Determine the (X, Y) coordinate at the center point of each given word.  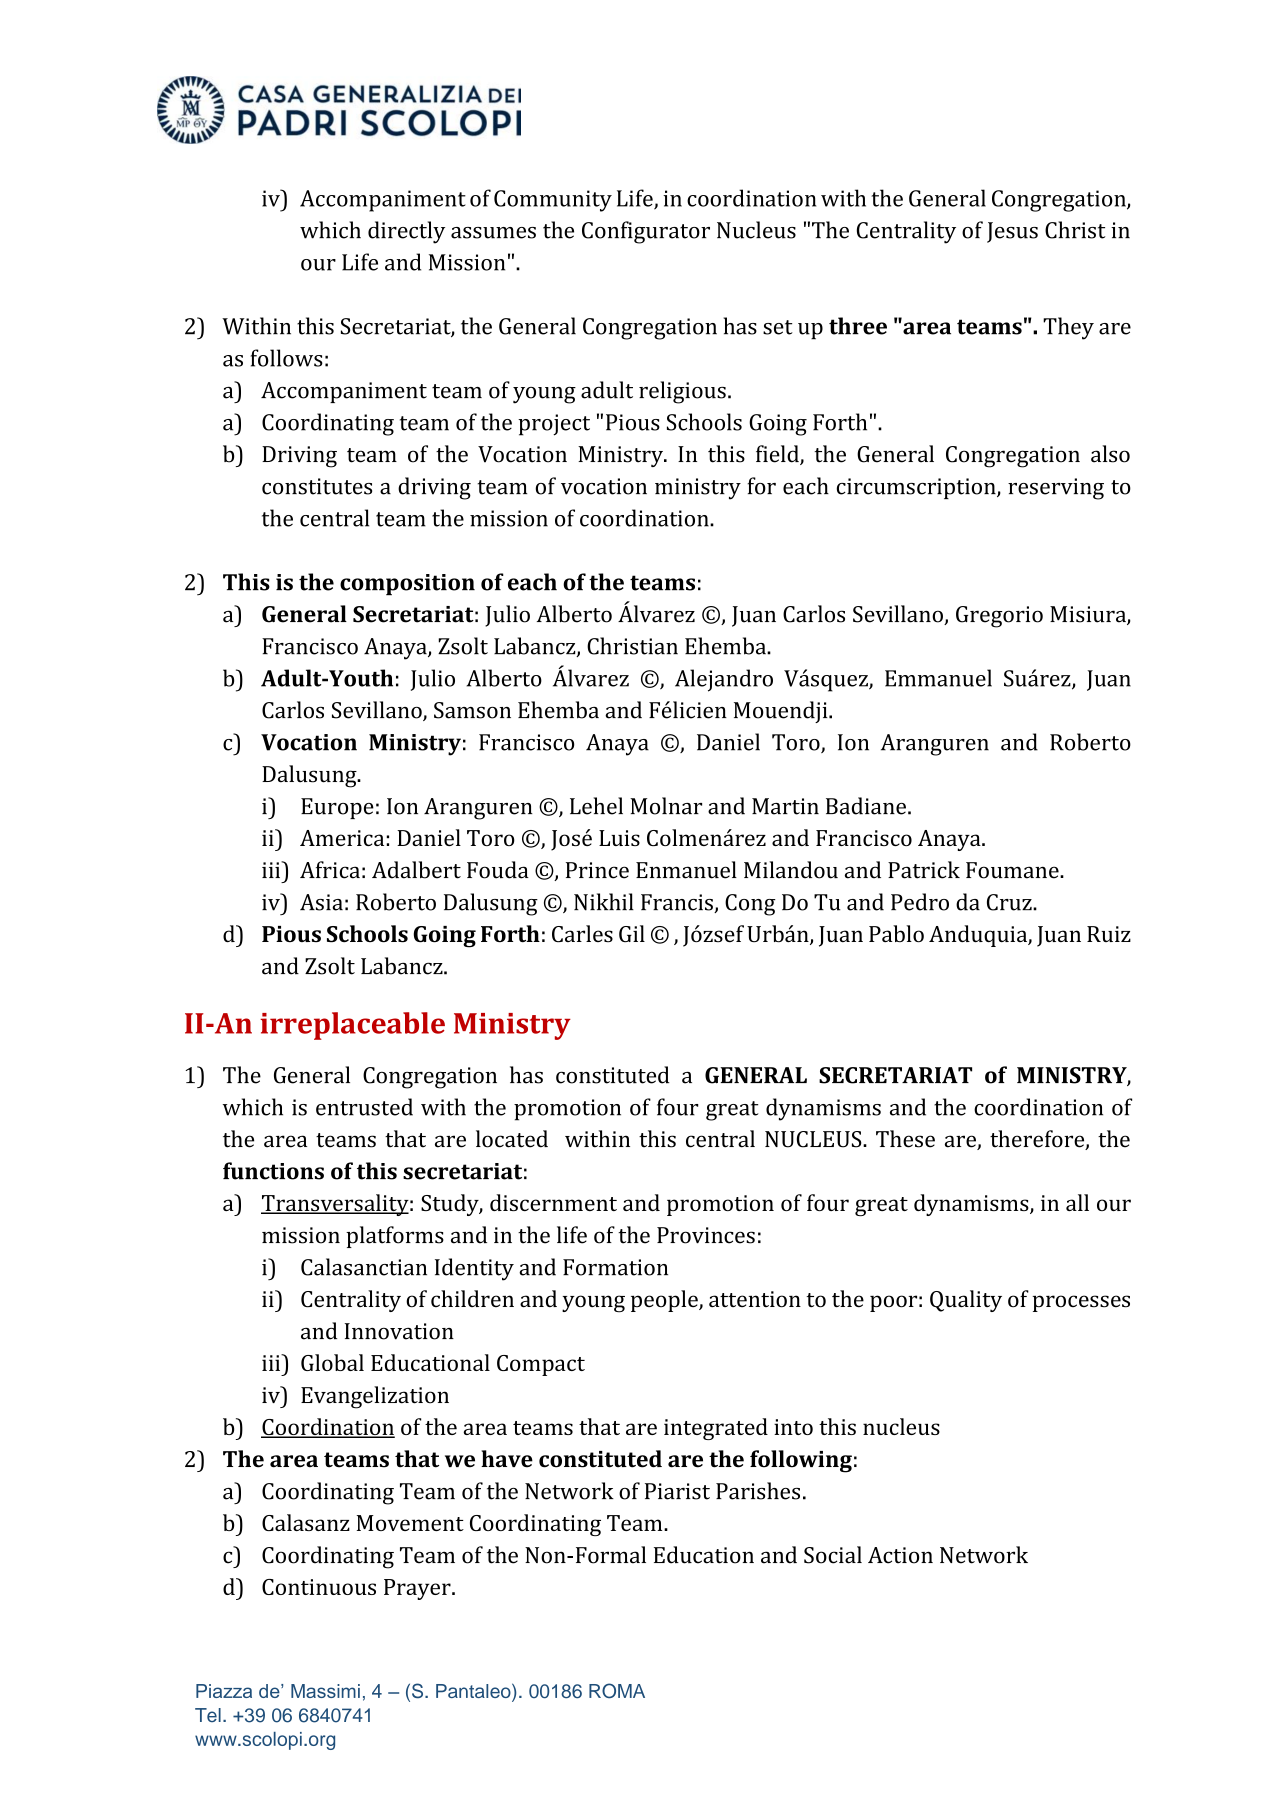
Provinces (706, 1235)
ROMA (617, 1691)
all (1077, 1202)
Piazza (224, 1691)
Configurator (646, 232)
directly (406, 232)
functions (273, 1171)
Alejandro (724, 680)
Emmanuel (938, 678)
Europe (337, 808)
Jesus (1012, 232)
